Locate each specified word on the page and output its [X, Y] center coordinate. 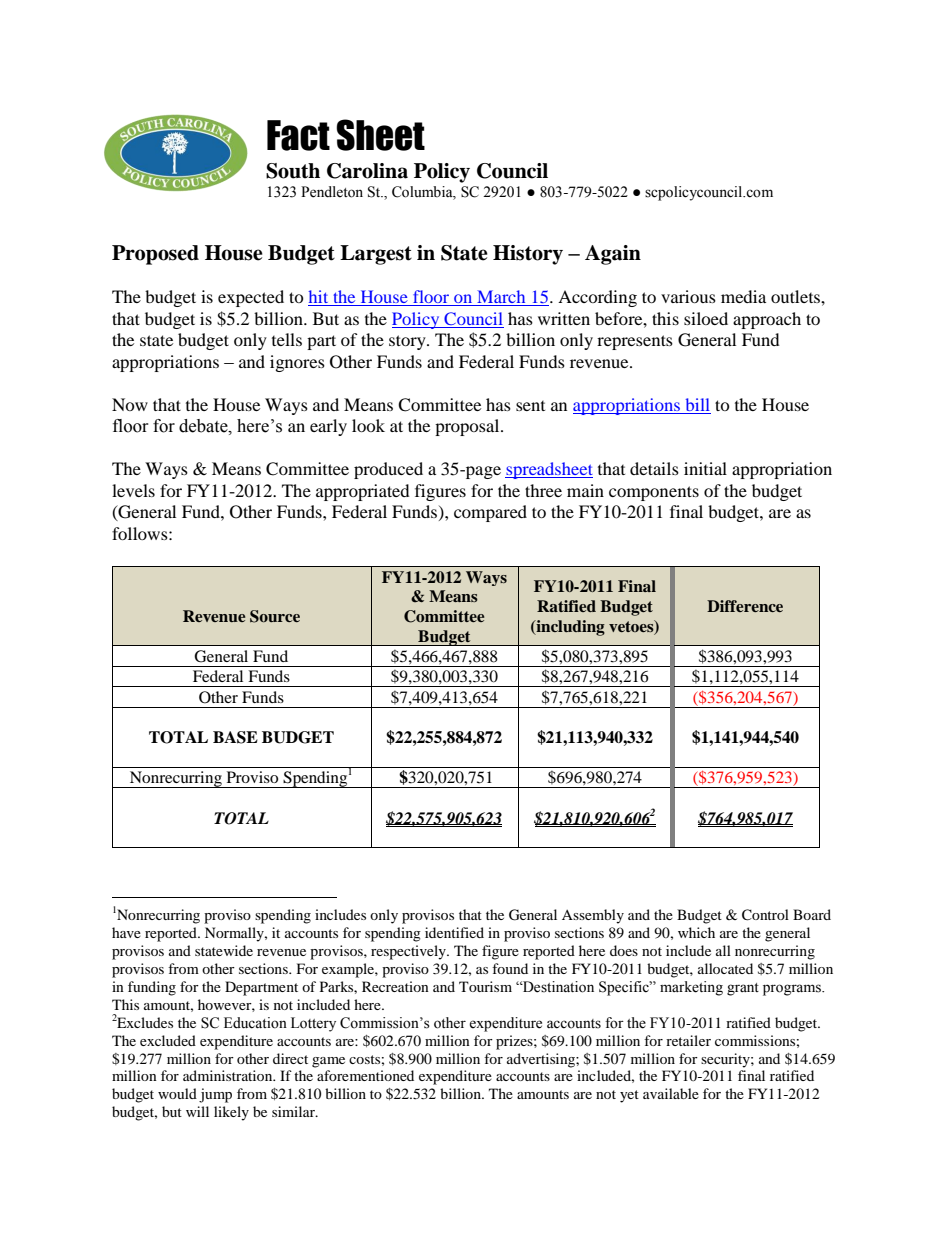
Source [275, 616]
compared [490, 513]
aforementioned [365, 1075]
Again [613, 255]
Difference [745, 606]
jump [215, 1095]
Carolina [367, 171]
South [293, 171]
